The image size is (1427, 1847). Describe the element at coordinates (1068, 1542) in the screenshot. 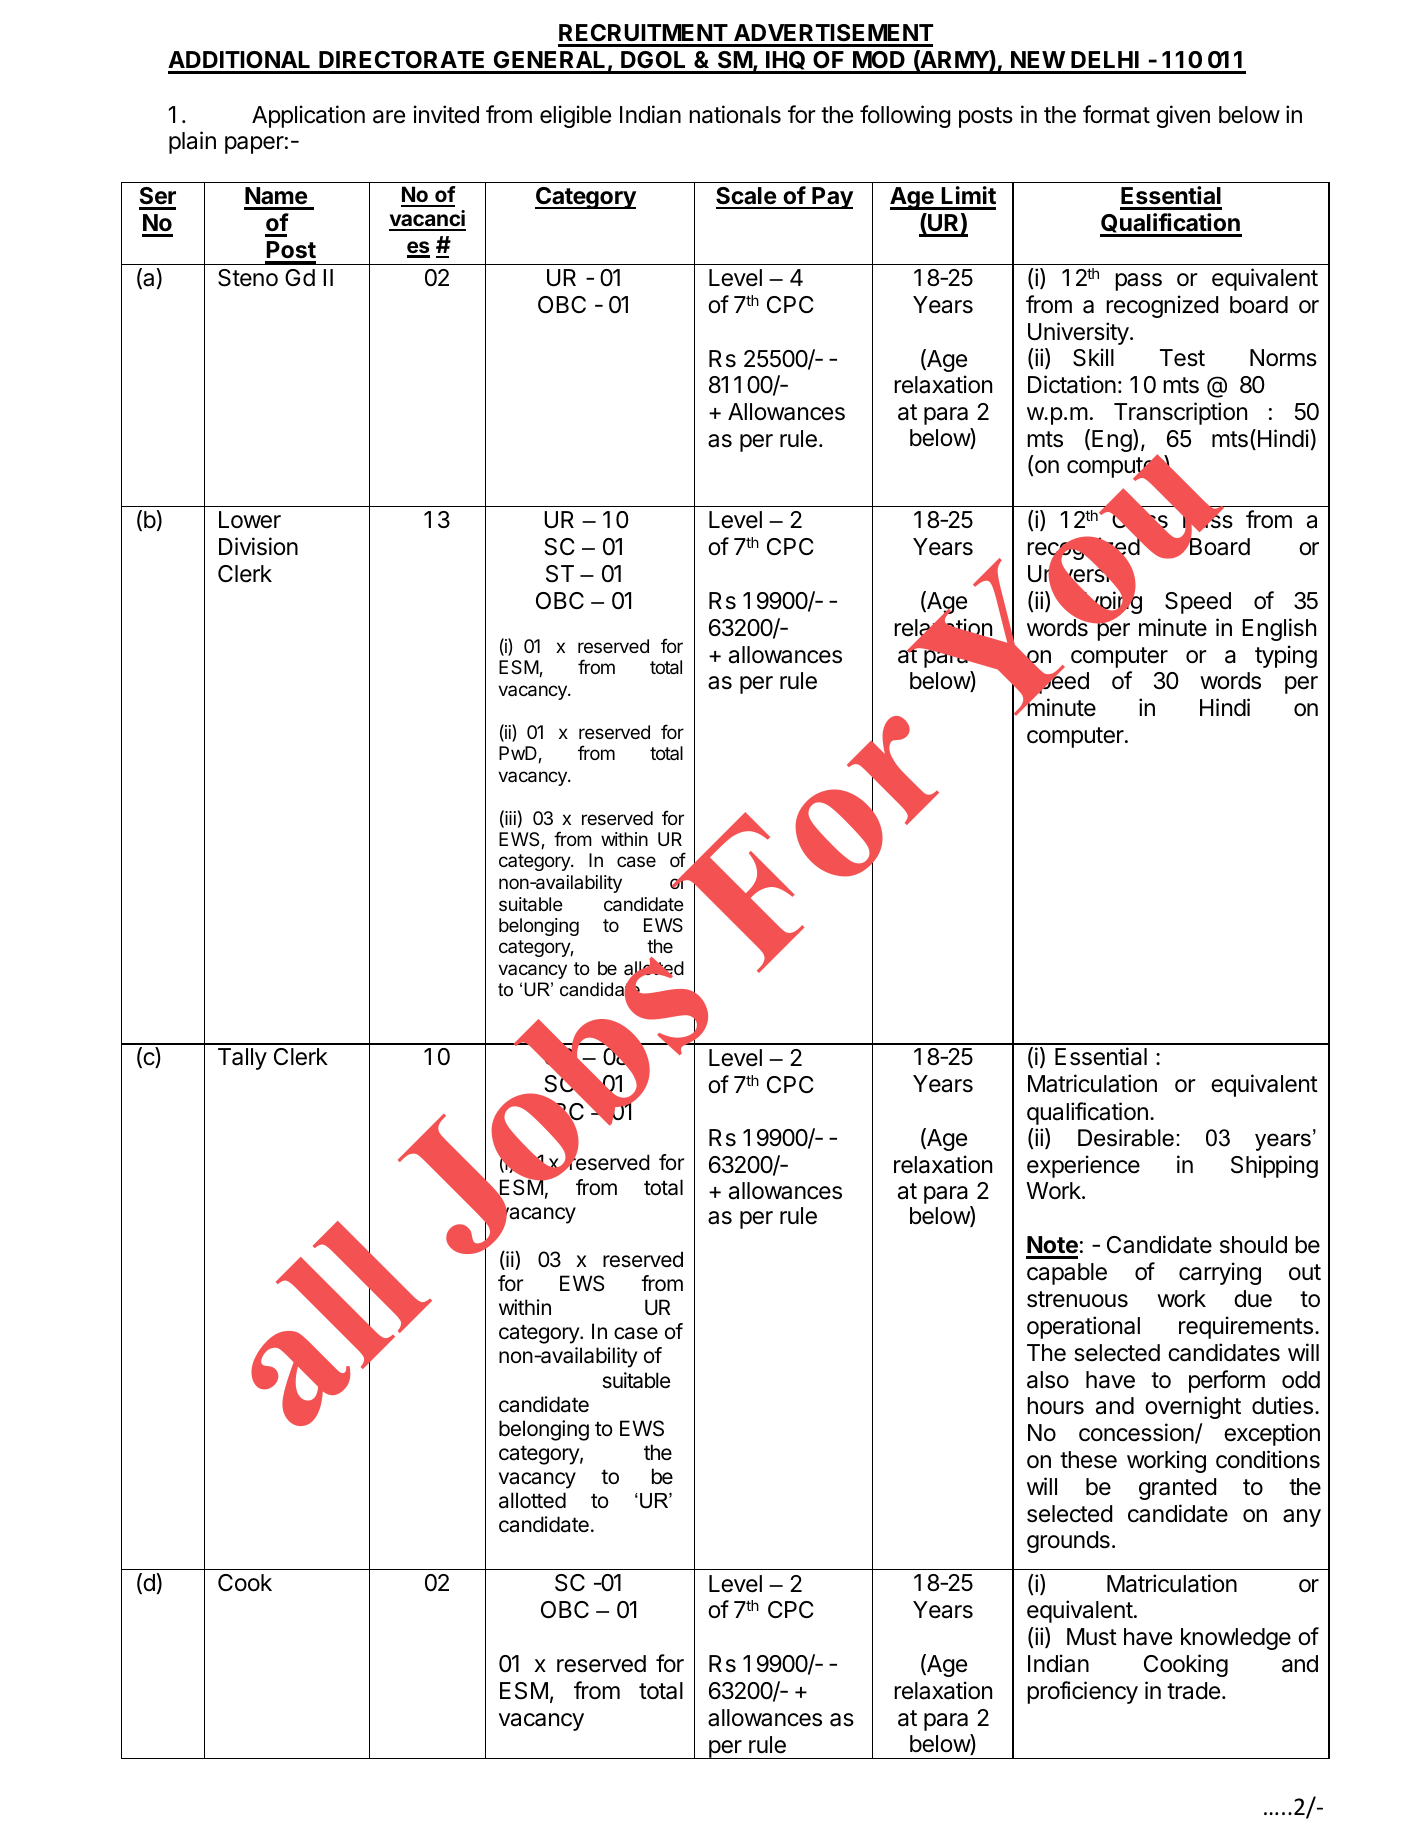

I see `grounds` at that location.
